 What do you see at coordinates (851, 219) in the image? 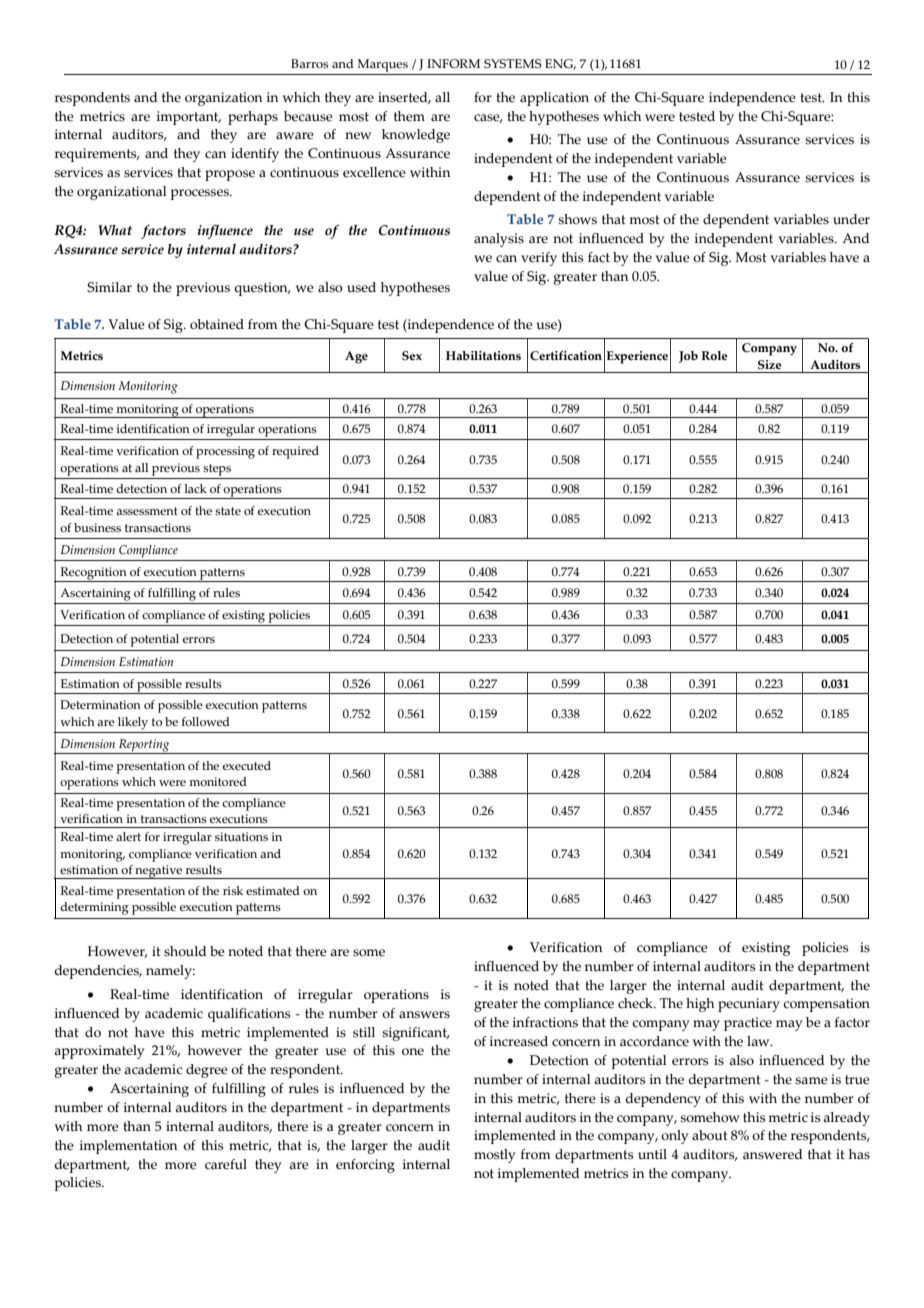
I see `under` at bounding box center [851, 219].
